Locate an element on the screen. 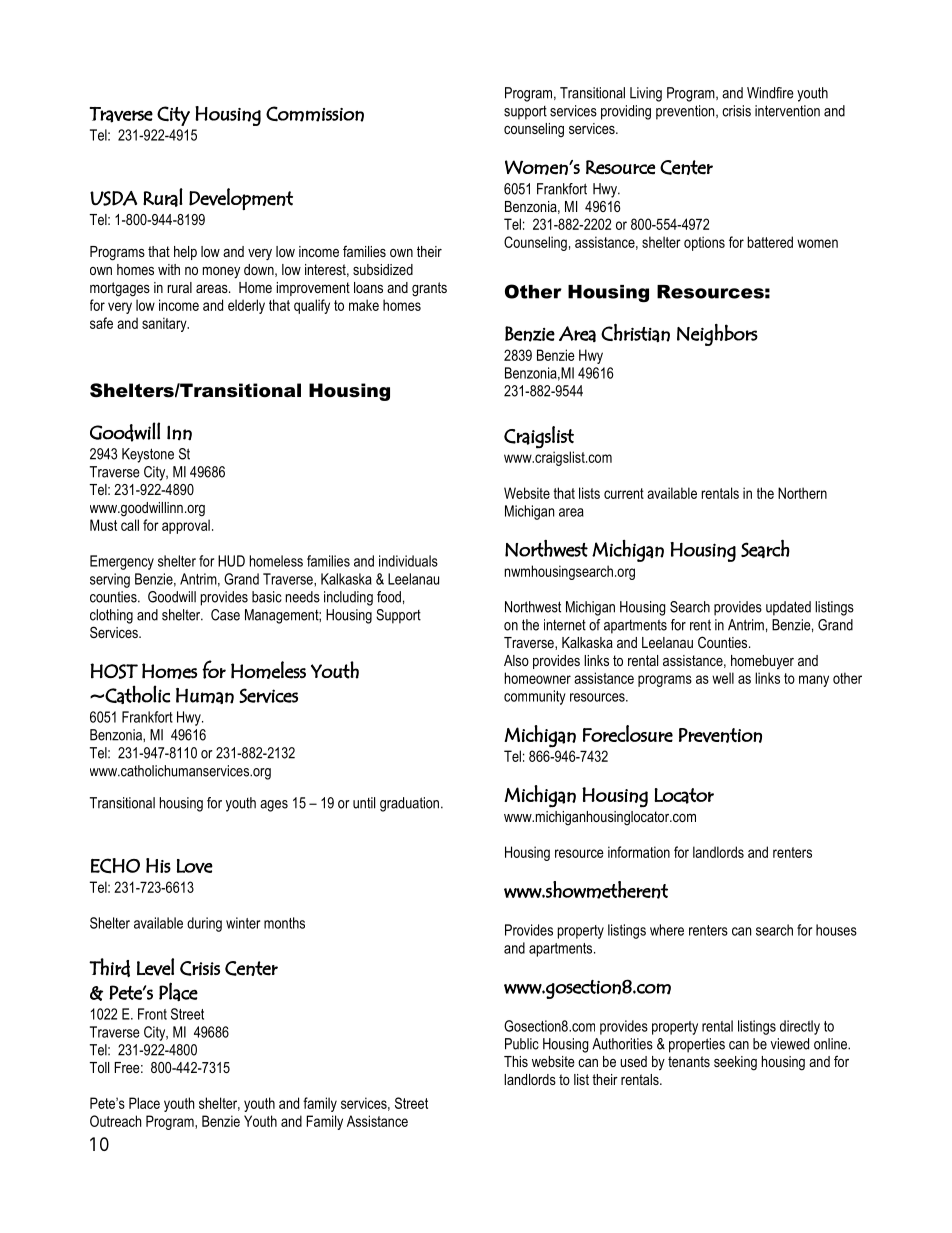 The image size is (952, 1233). Keystone is located at coordinates (148, 455).
